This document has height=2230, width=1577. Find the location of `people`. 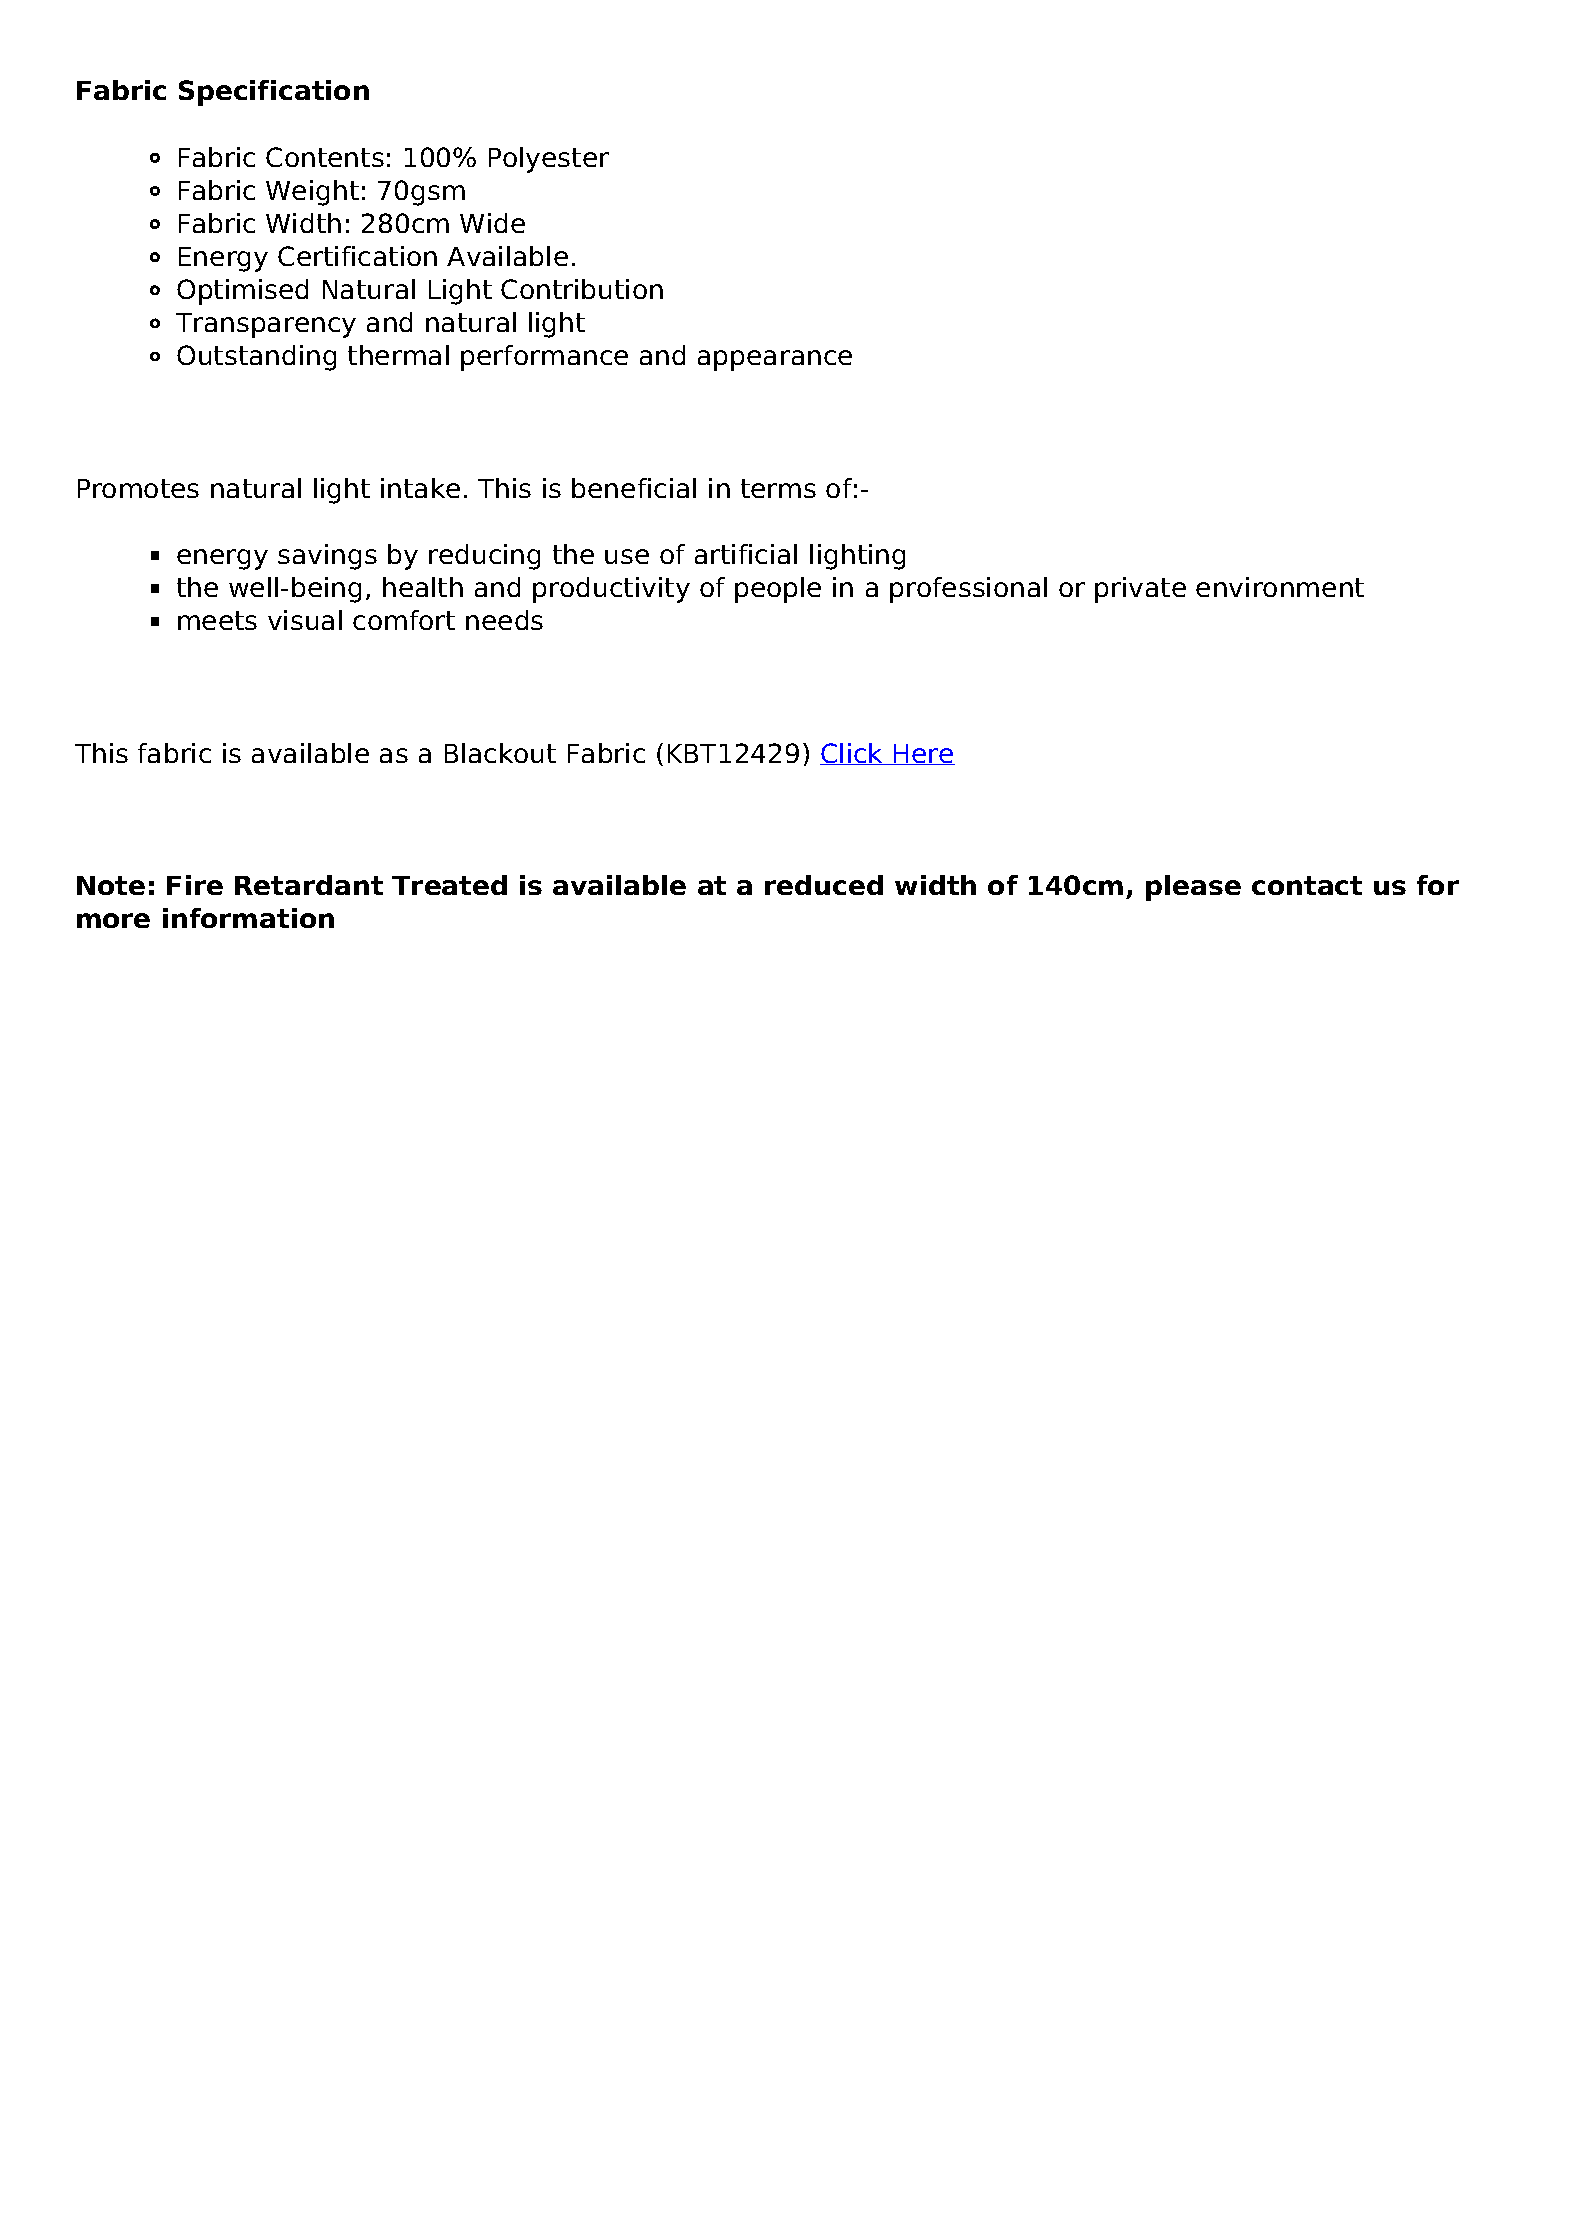

people is located at coordinates (778, 590).
